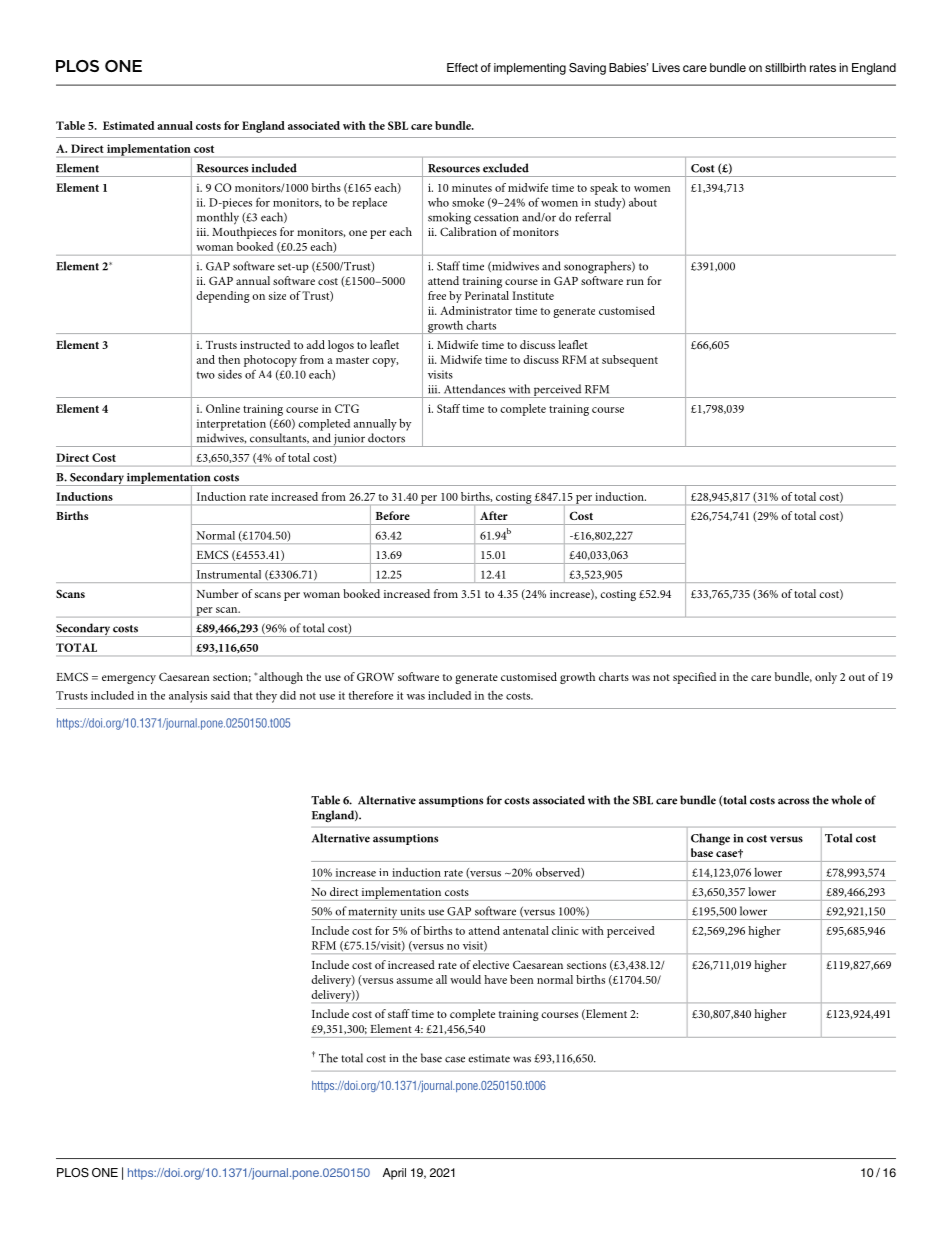  What do you see at coordinates (462, 67) in the screenshot?
I see `Effect` at bounding box center [462, 67].
